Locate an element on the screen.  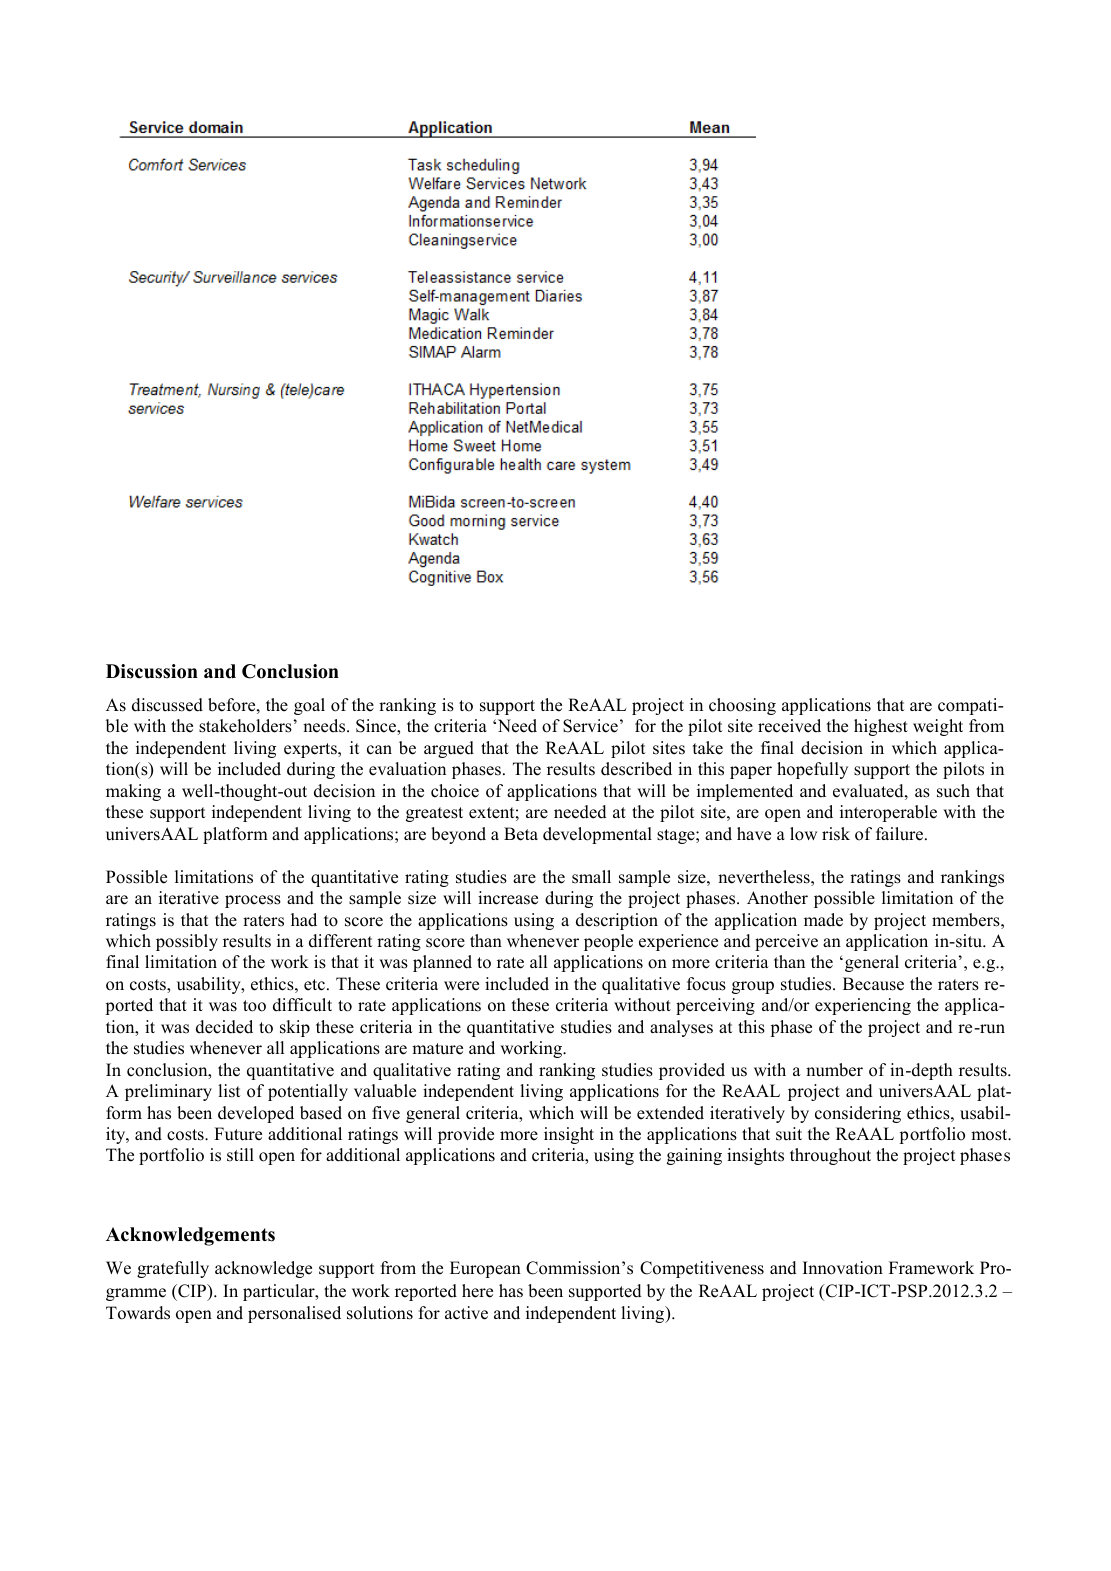
were is located at coordinates (461, 986).
